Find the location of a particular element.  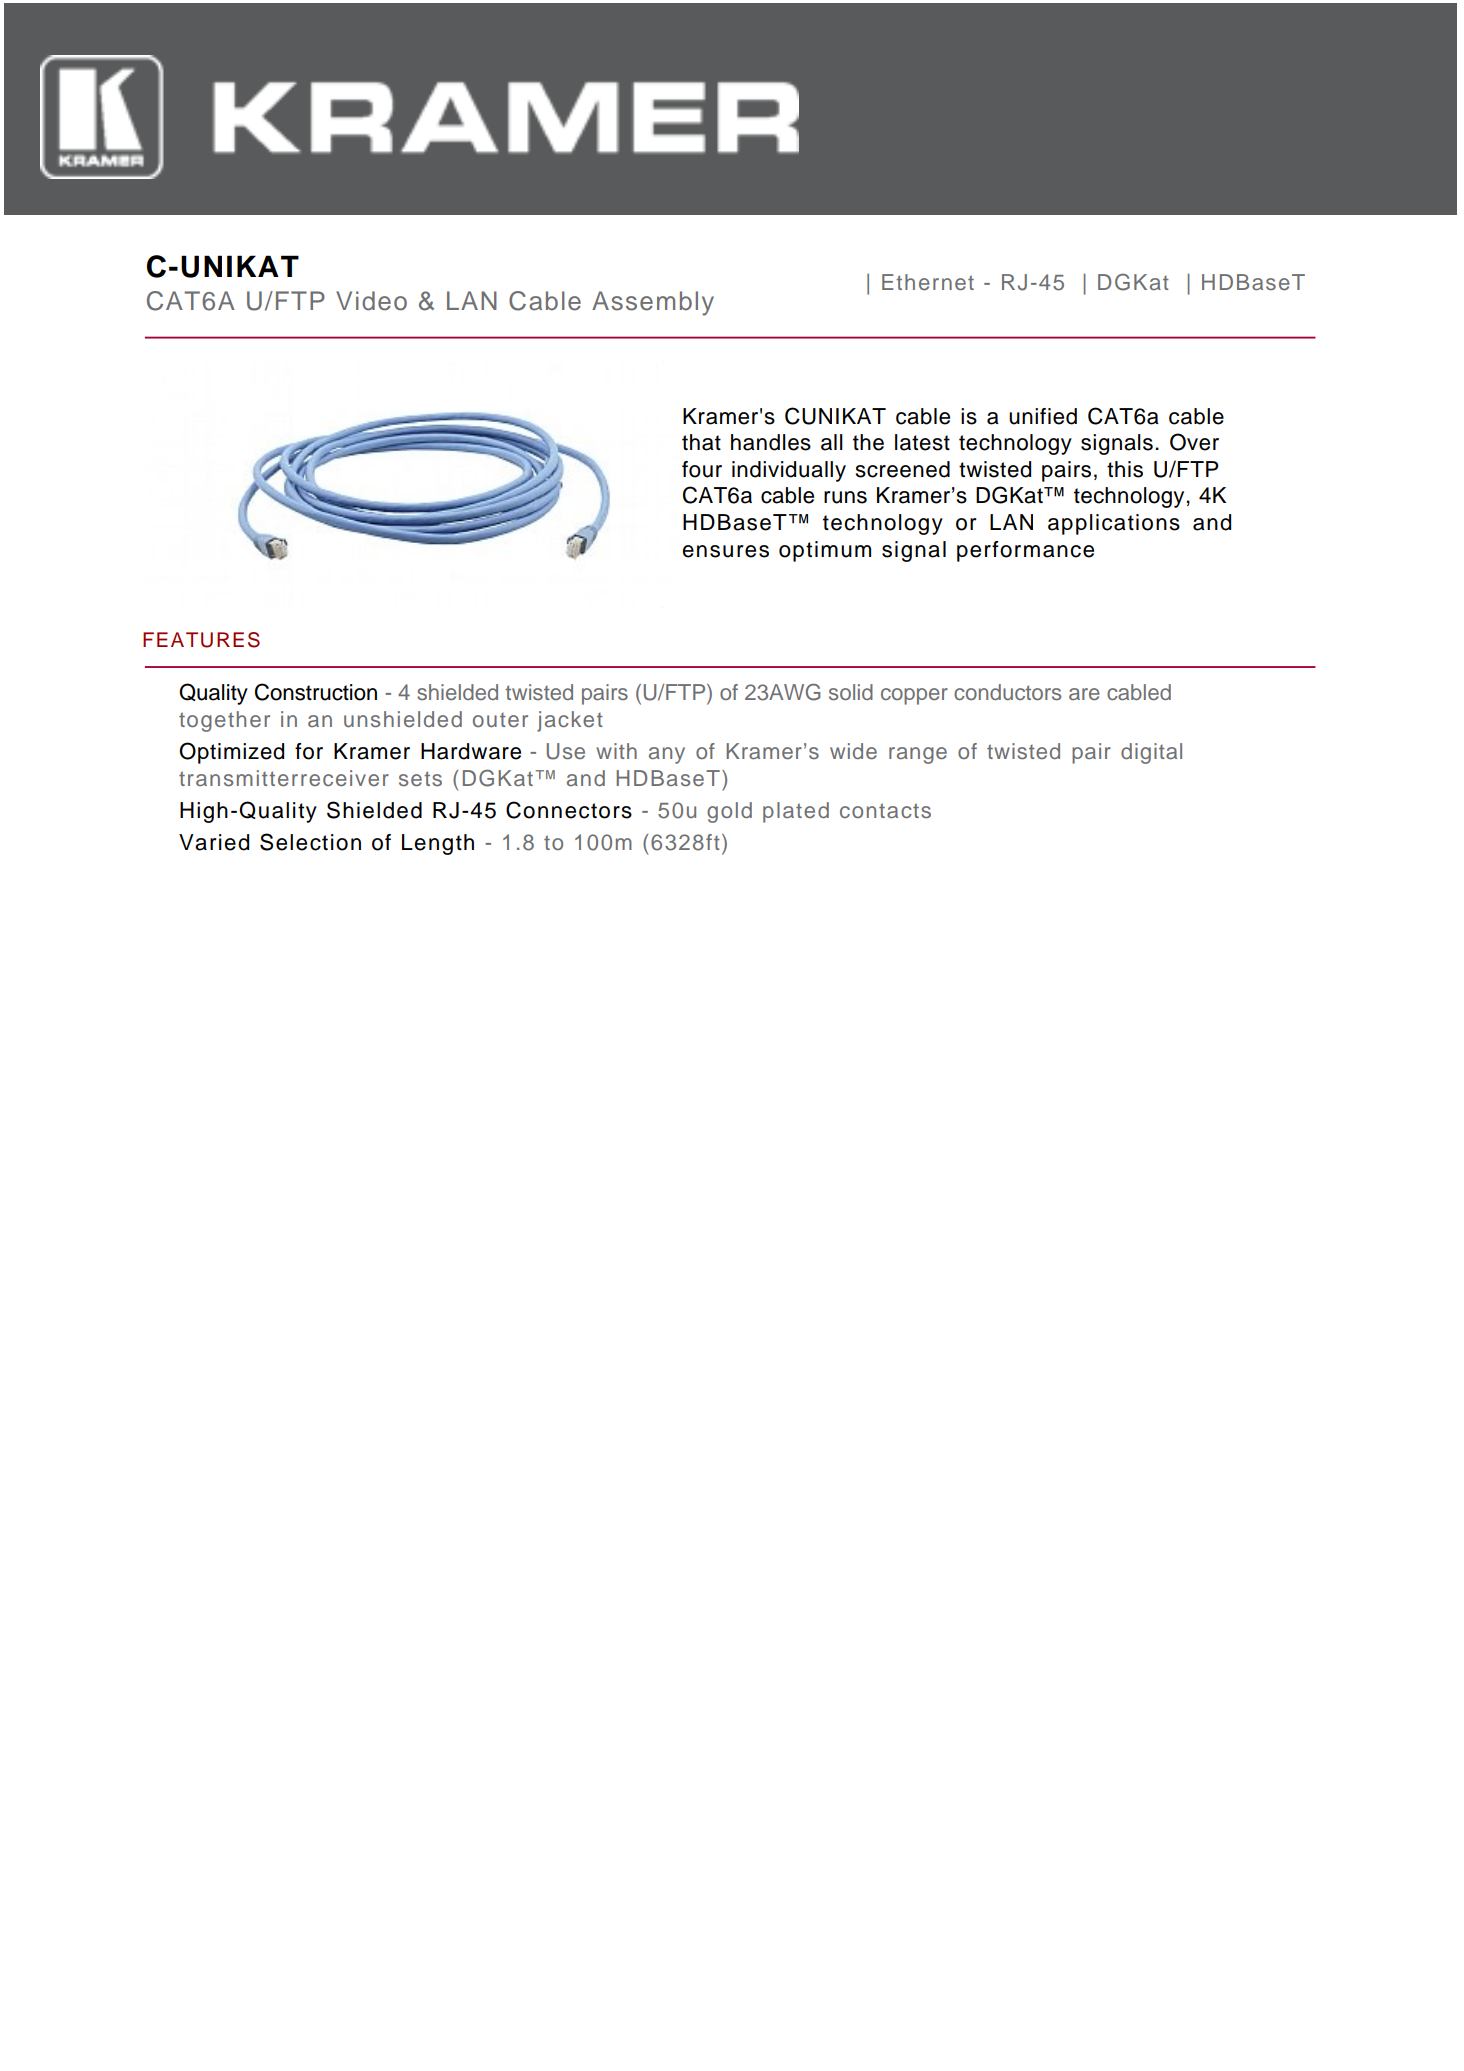

Assembly is located at coordinates (653, 303).
